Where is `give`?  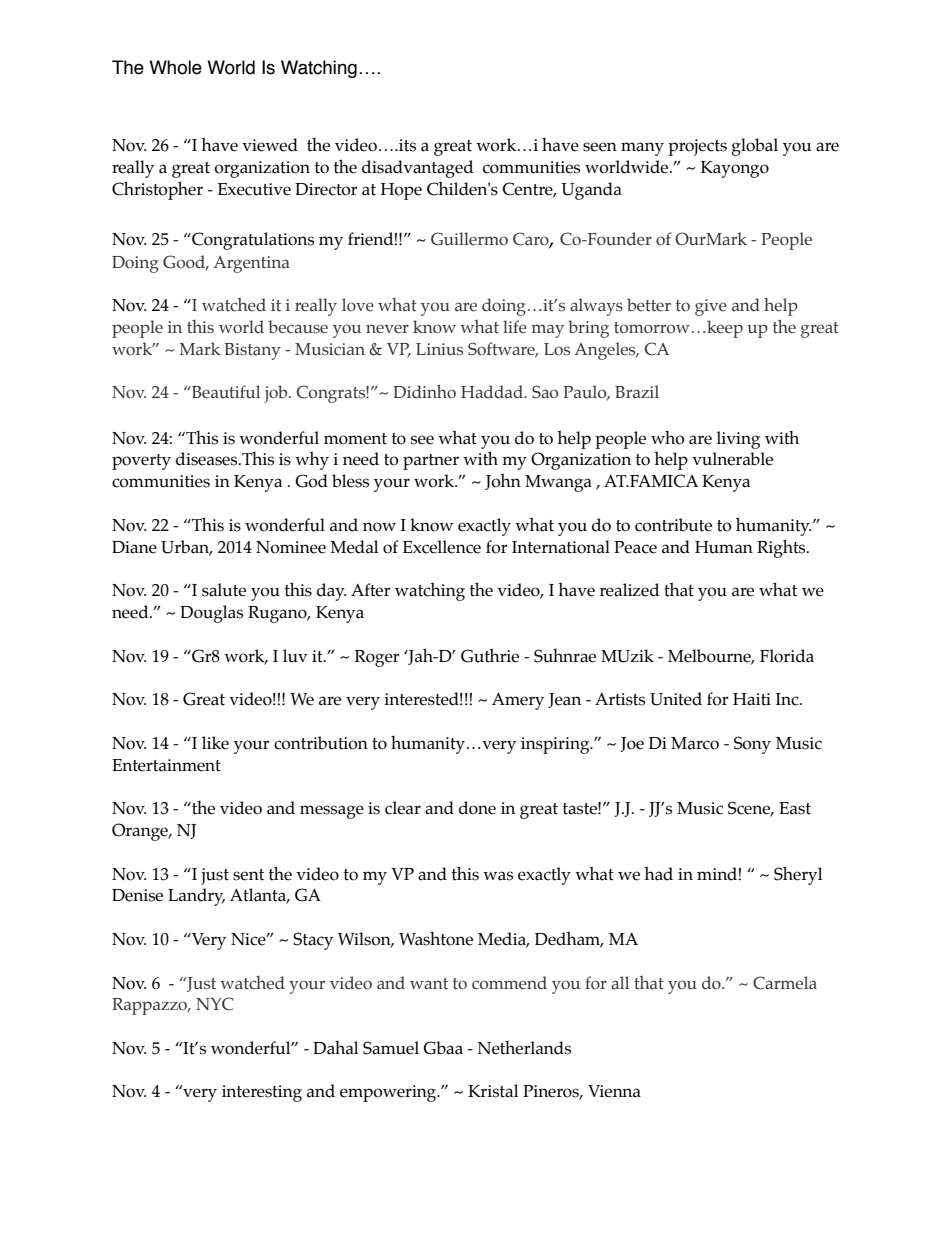
give is located at coordinates (711, 307).
